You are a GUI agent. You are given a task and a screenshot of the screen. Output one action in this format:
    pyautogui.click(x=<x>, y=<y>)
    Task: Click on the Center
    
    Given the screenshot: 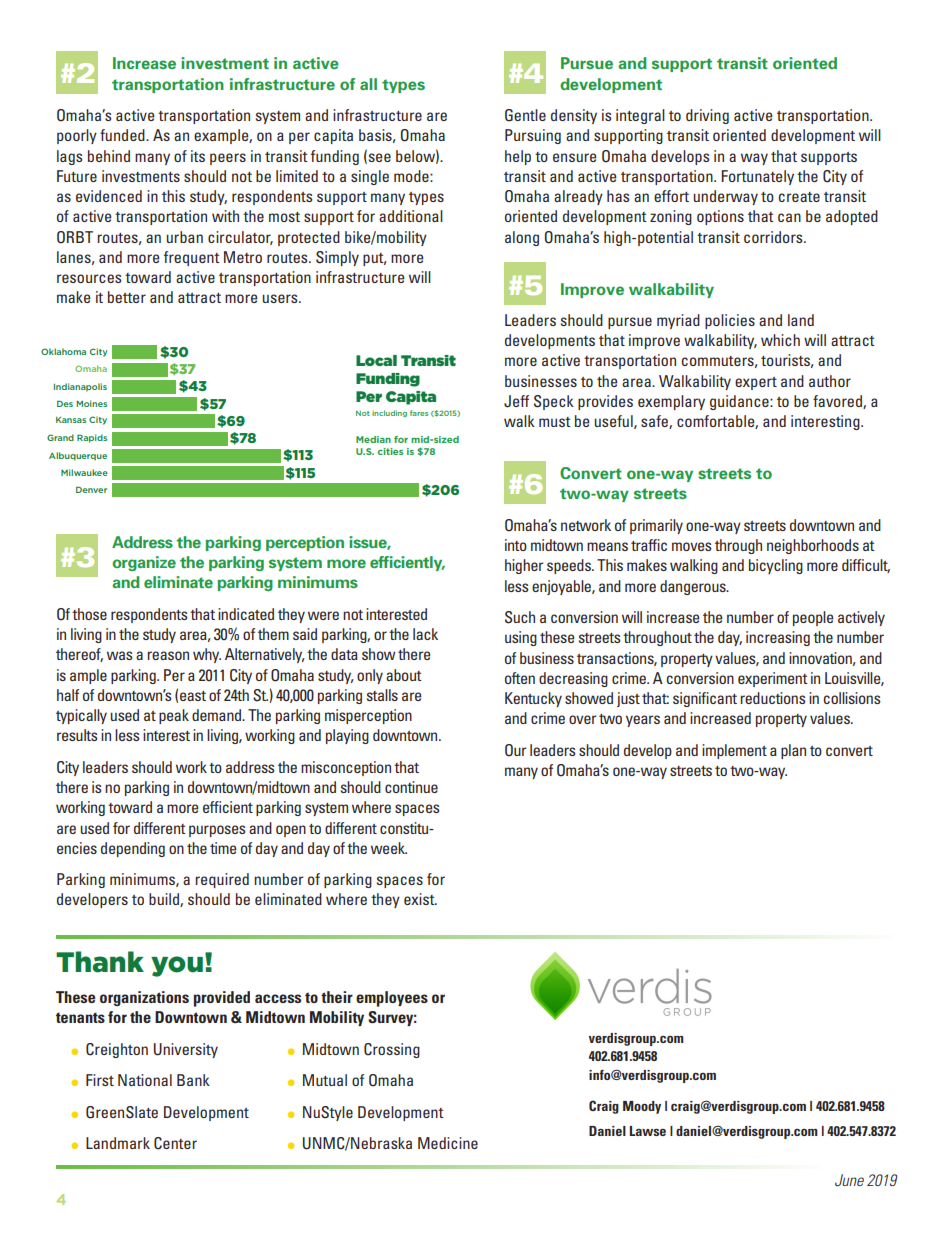 What is the action you would take?
    pyautogui.click(x=175, y=1143)
